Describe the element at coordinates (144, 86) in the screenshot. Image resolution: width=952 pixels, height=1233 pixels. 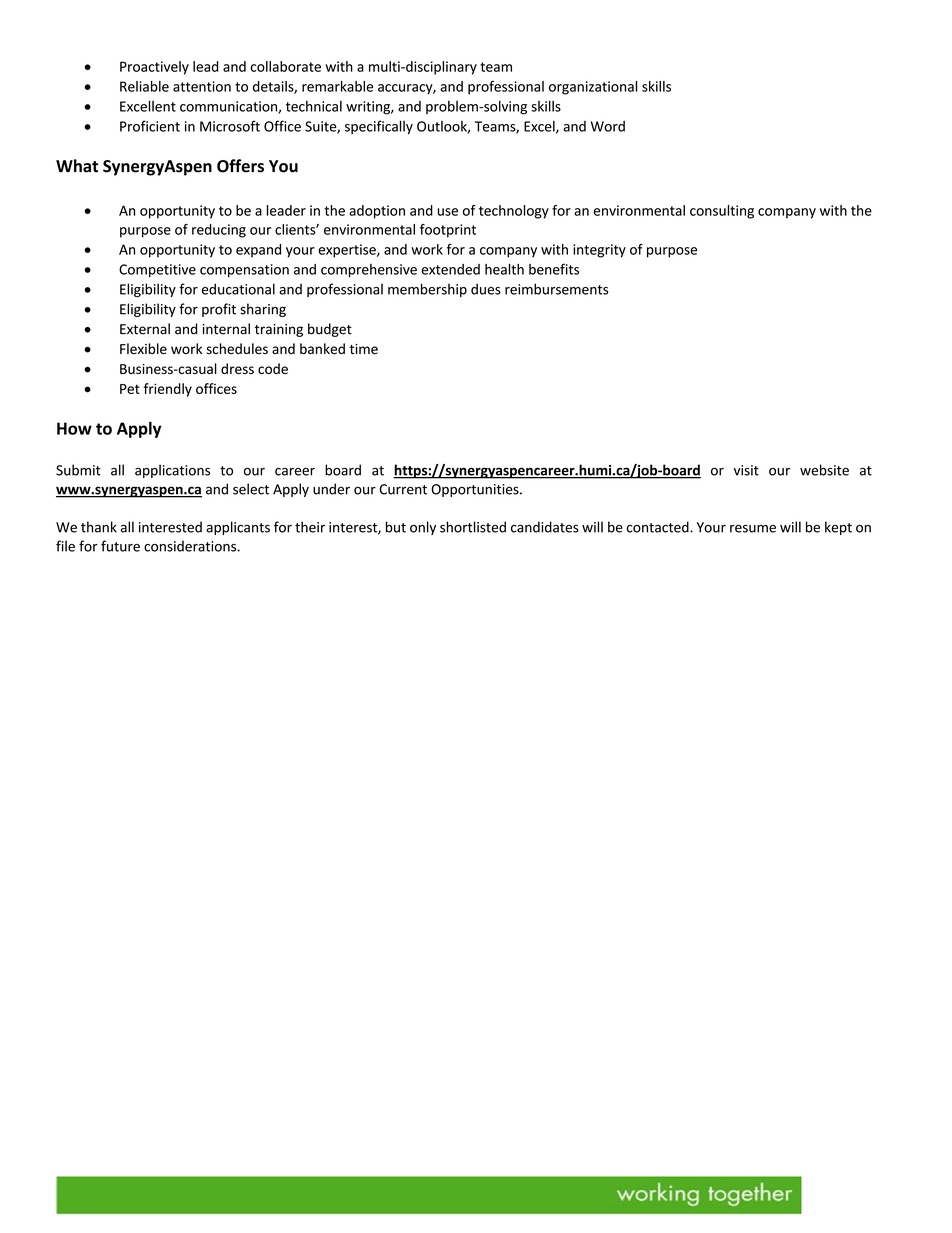
I see `Reliable` at that location.
